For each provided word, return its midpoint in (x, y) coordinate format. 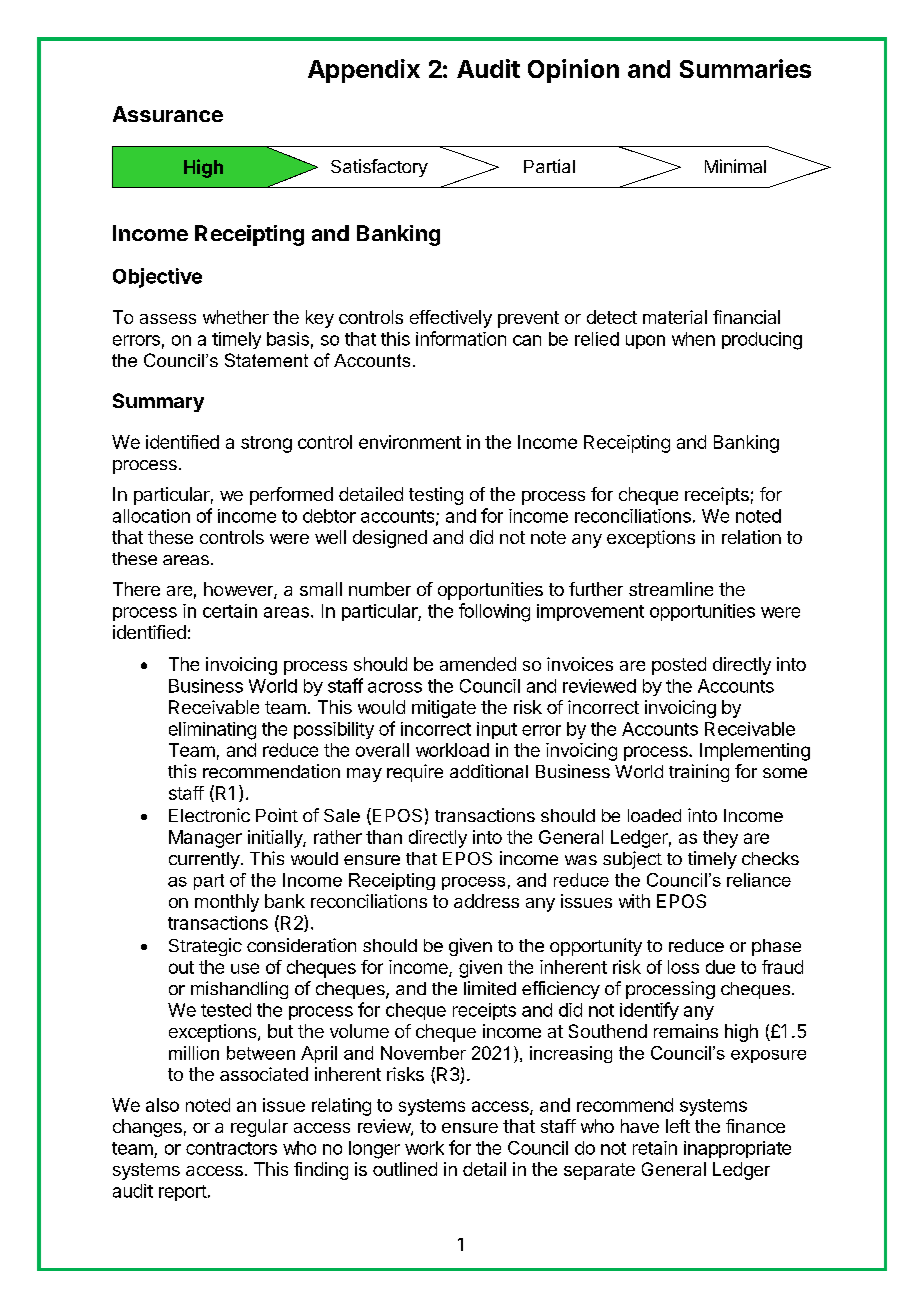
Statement (266, 360)
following (494, 612)
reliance (759, 880)
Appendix (364, 71)
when (693, 339)
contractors (231, 1148)
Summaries (745, 68)
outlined (405, 1169)
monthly (227, 903)
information (461, 338)
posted (679, 666)
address (486, 901)
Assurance (168, 114)
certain (230, 611)
